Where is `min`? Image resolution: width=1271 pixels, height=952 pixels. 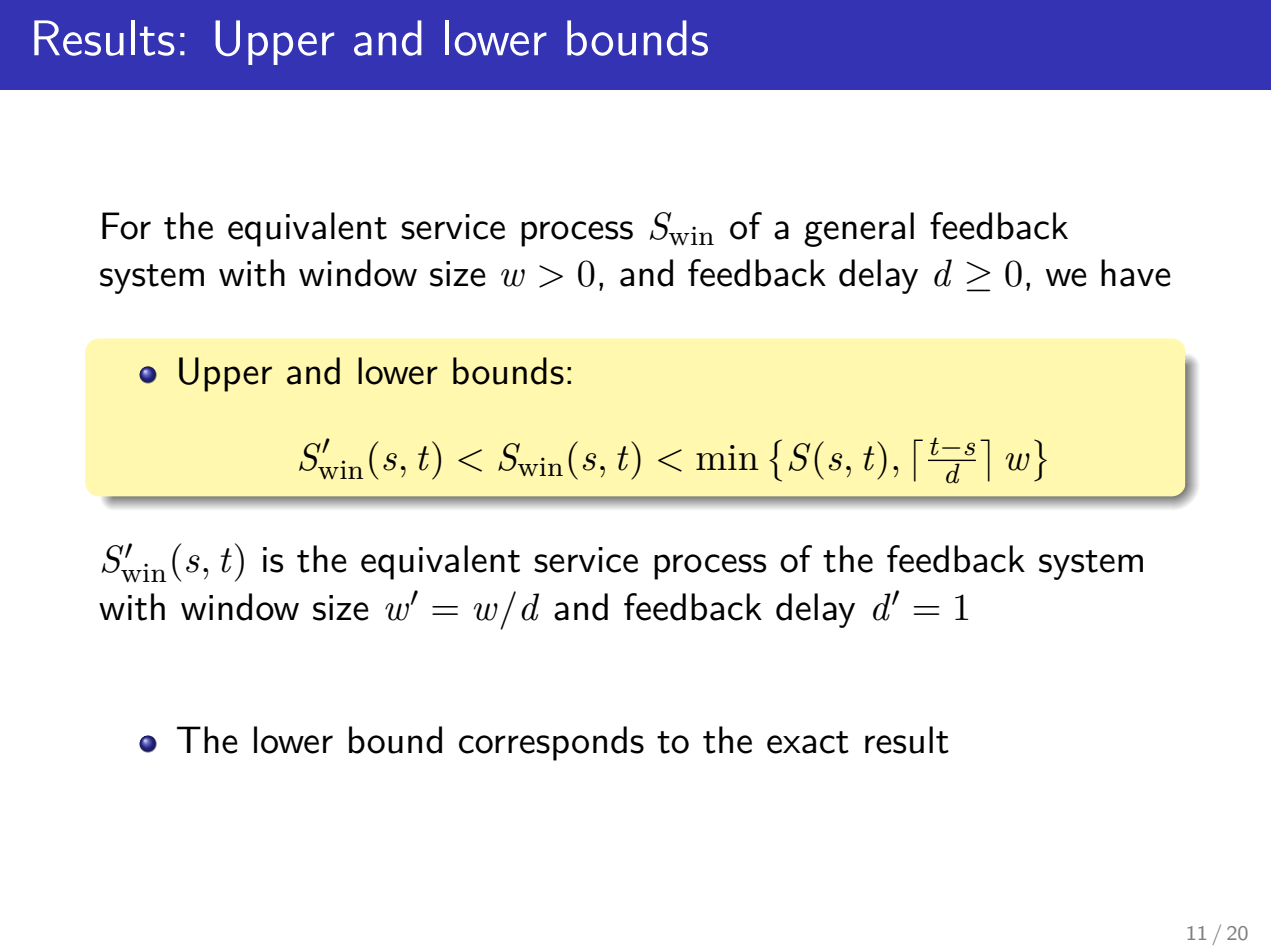
min is located at coordinates (727, 457).
